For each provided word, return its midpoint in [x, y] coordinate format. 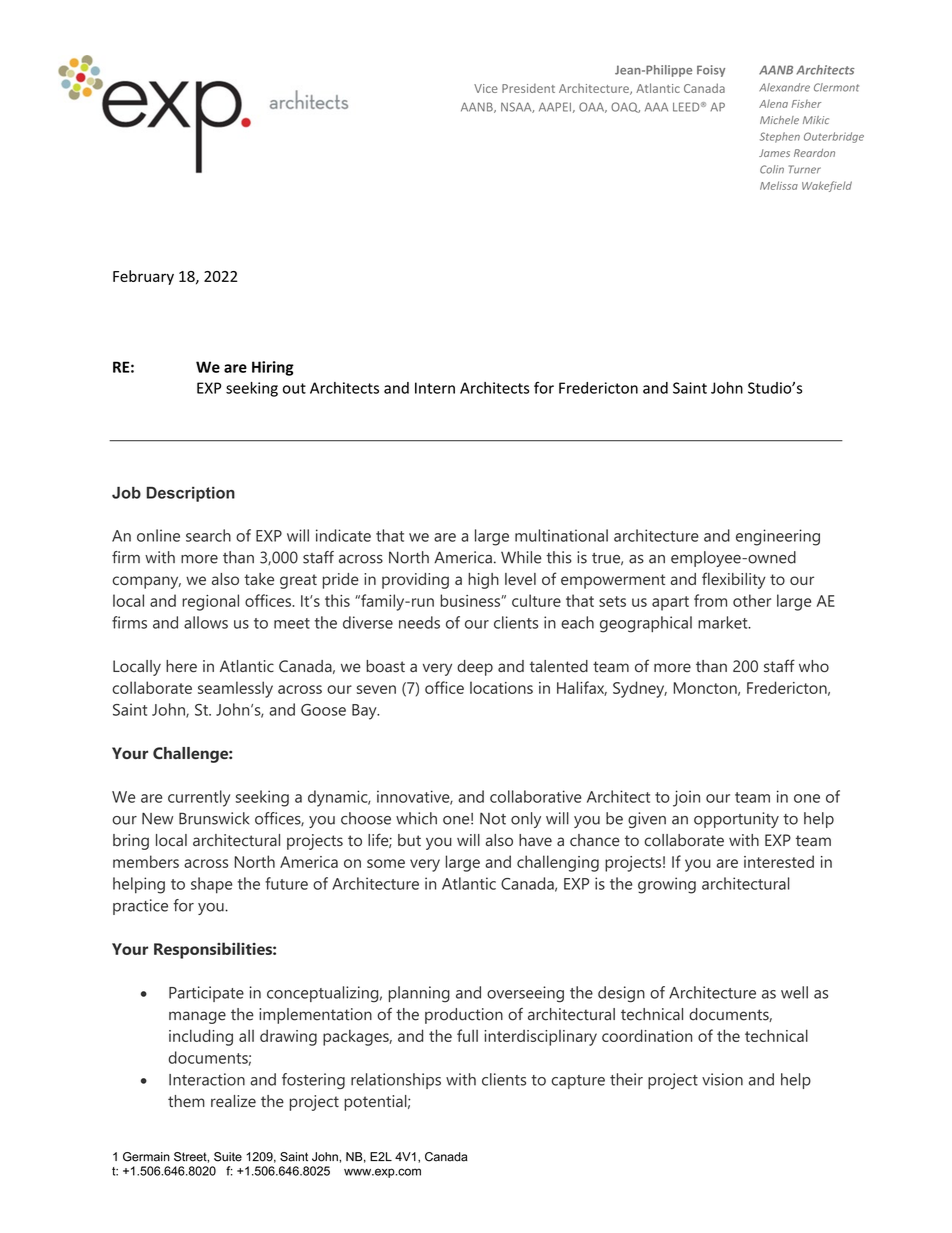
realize [233, 1101]
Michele [779, 120]
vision [722, 1079]
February [143, 277]
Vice [486, 88]
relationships [396, 1081]
